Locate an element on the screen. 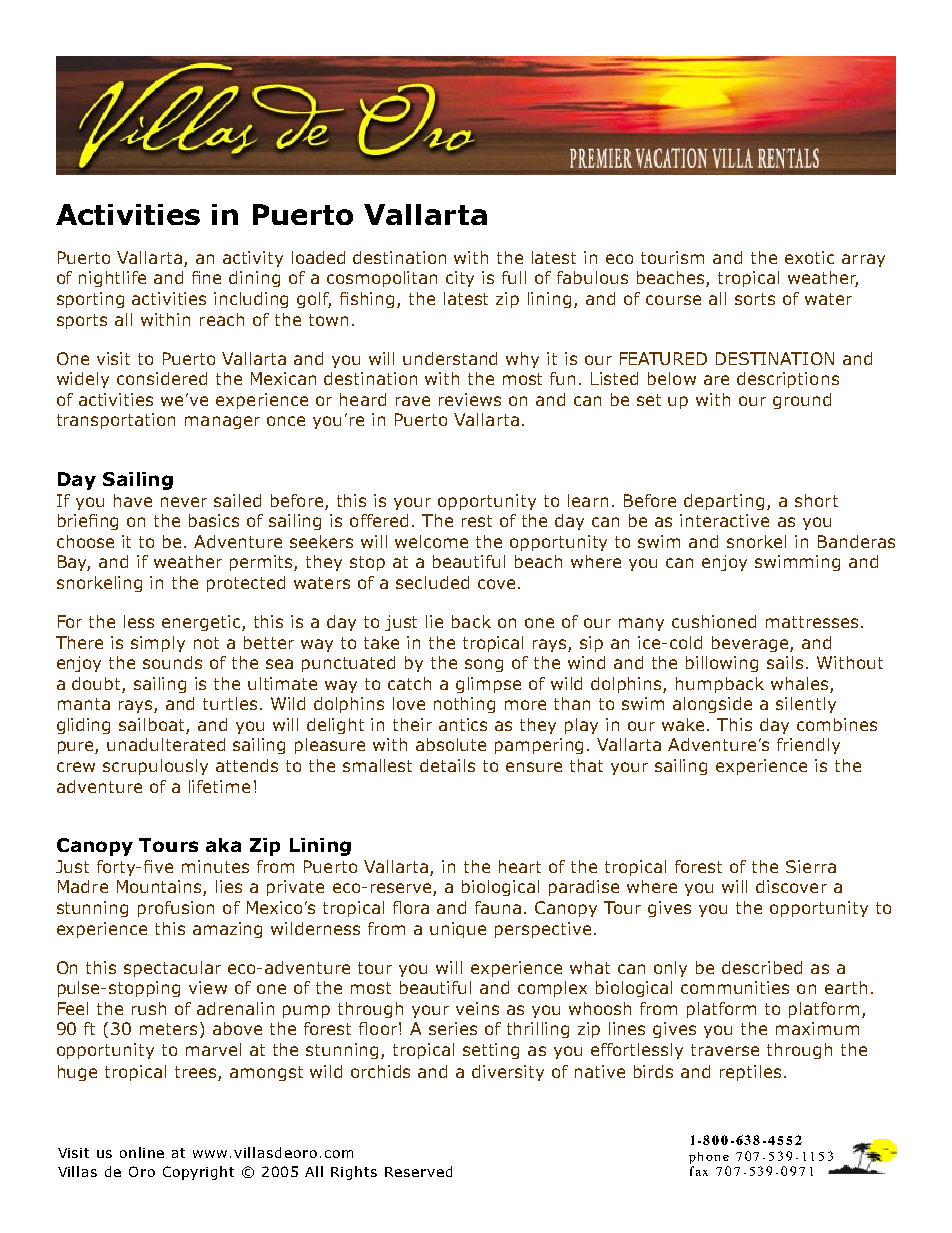 Image resolution: width=952 pixels, height=1233 pixels. fax is located at coordinates (699, 1171).
